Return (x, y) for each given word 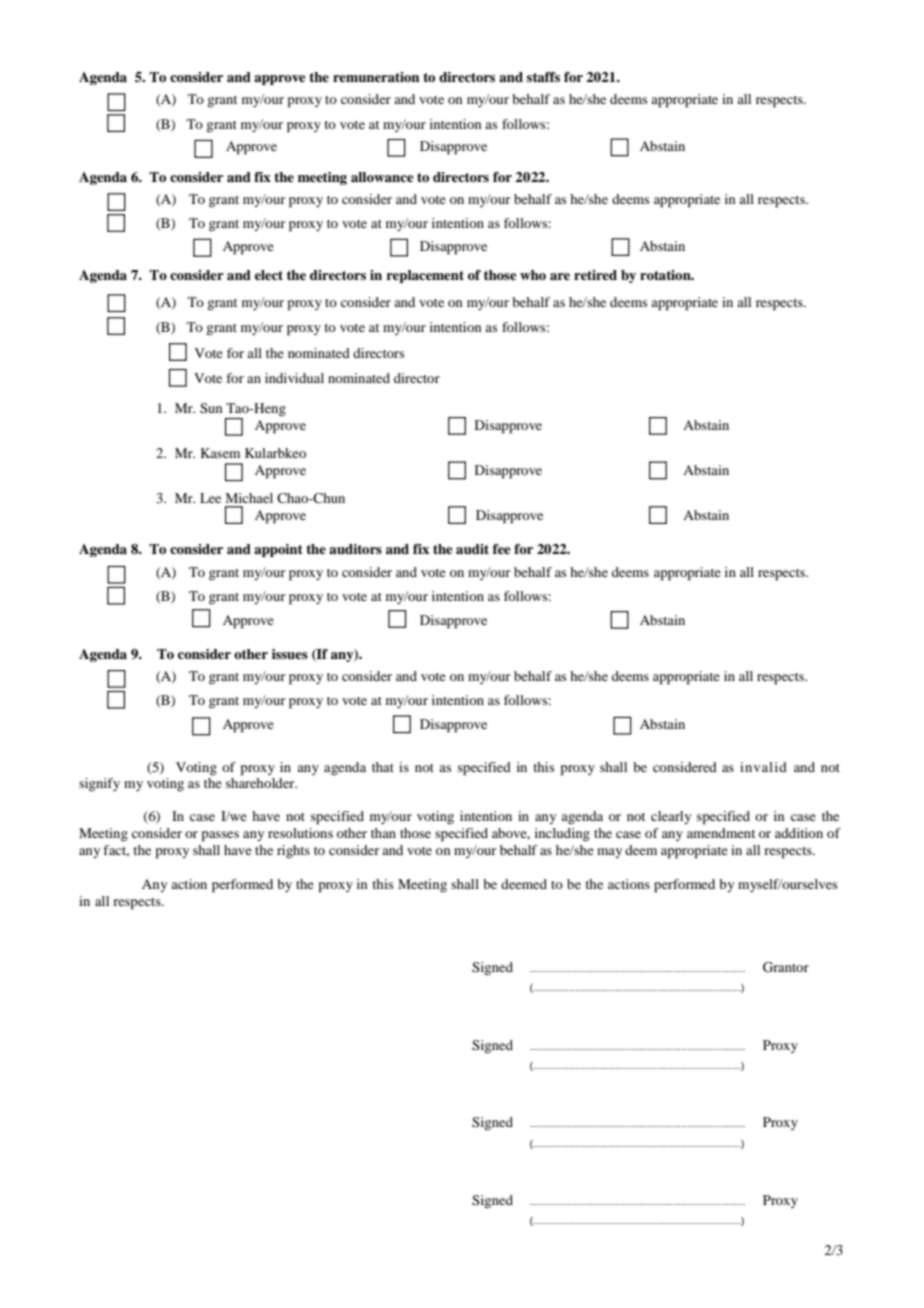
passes (220, 836)
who (533, 275)
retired (595, 275)
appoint (278, 550)
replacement (425, 276)
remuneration (376, 77)
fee (502, 549)
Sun (211, 408)
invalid (763, 767)
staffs (543, 77)
